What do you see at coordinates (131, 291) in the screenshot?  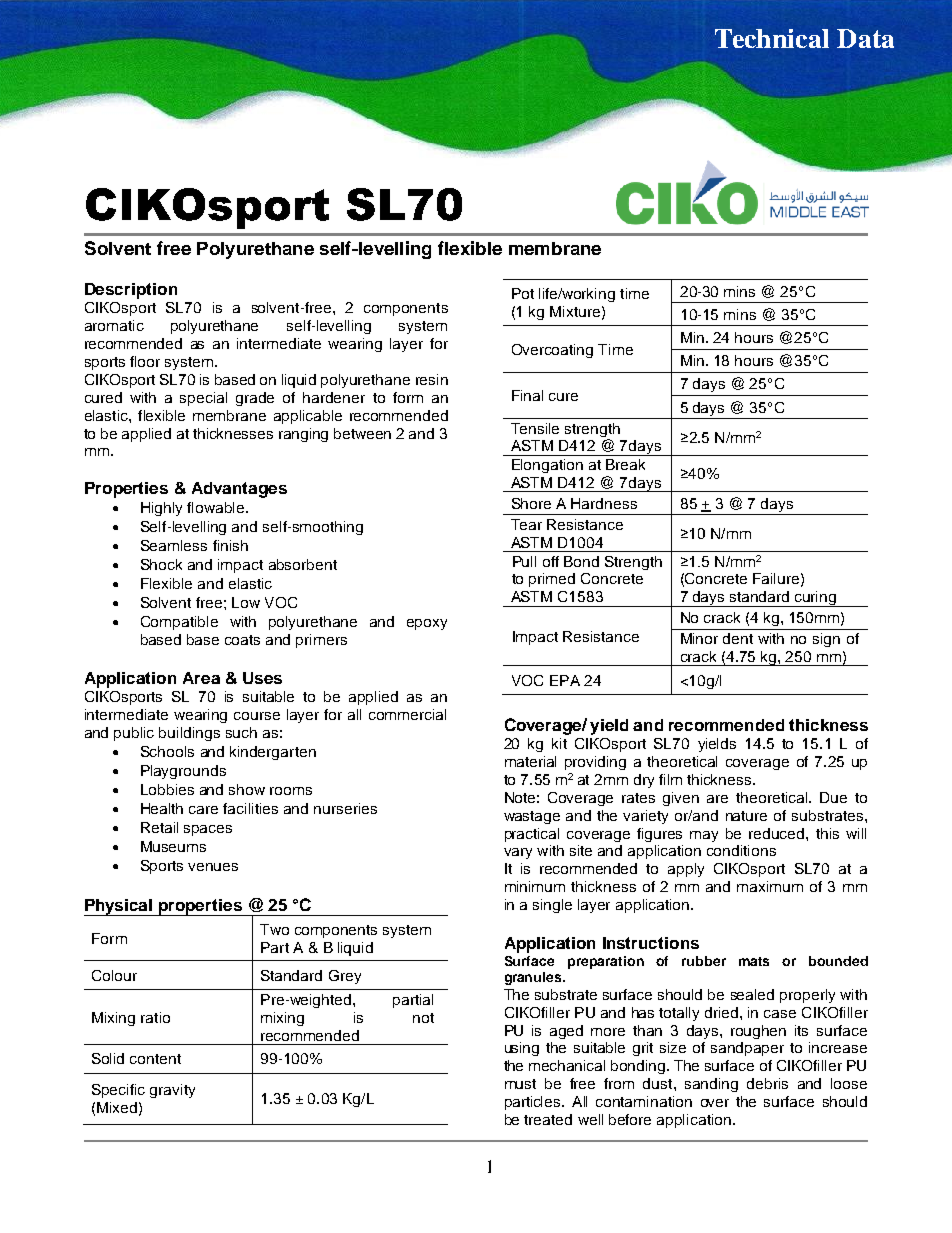 I see `Description` at bounding box center [131, 291].
